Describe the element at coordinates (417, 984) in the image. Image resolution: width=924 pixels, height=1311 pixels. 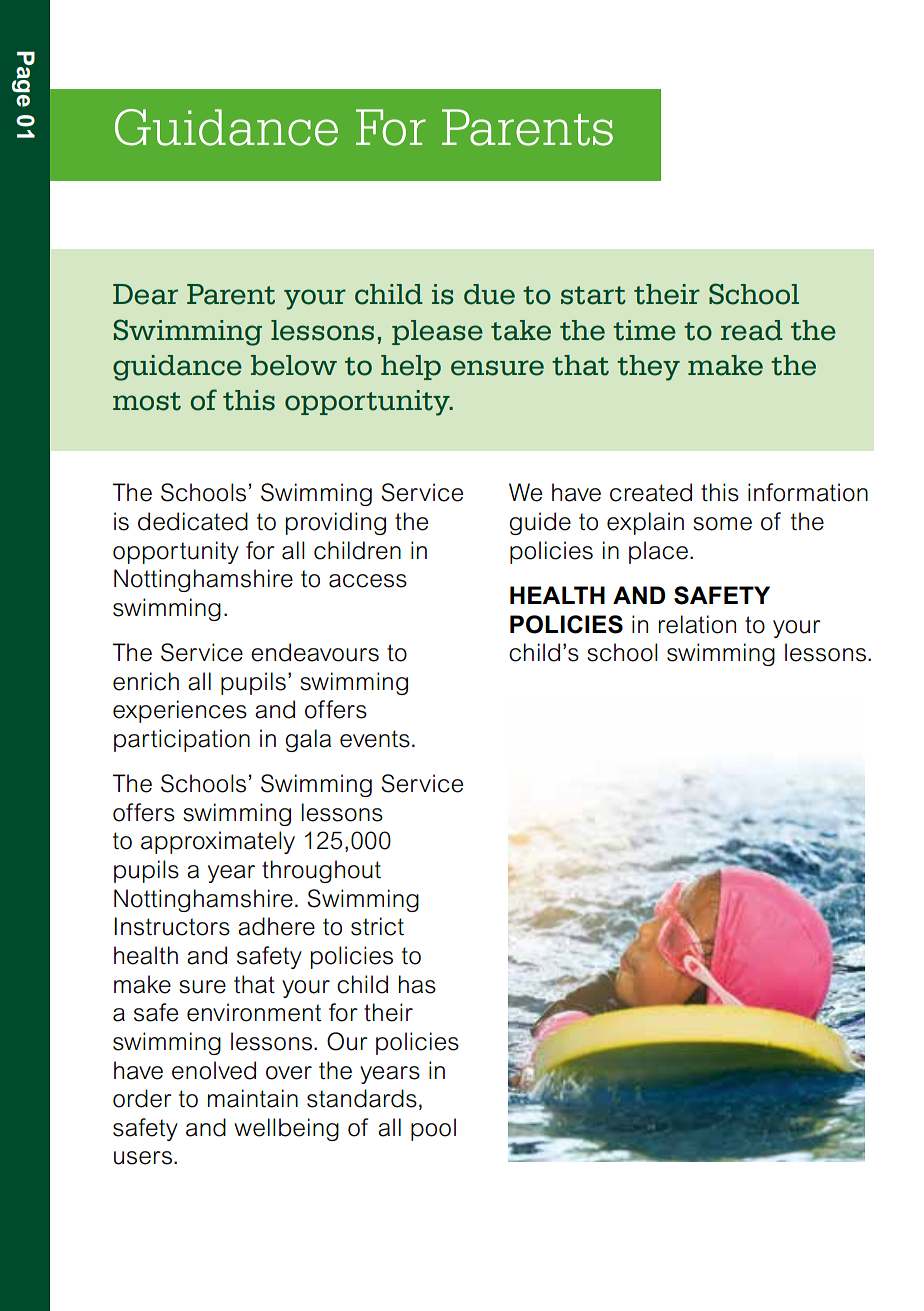
I see `has` at that location.
